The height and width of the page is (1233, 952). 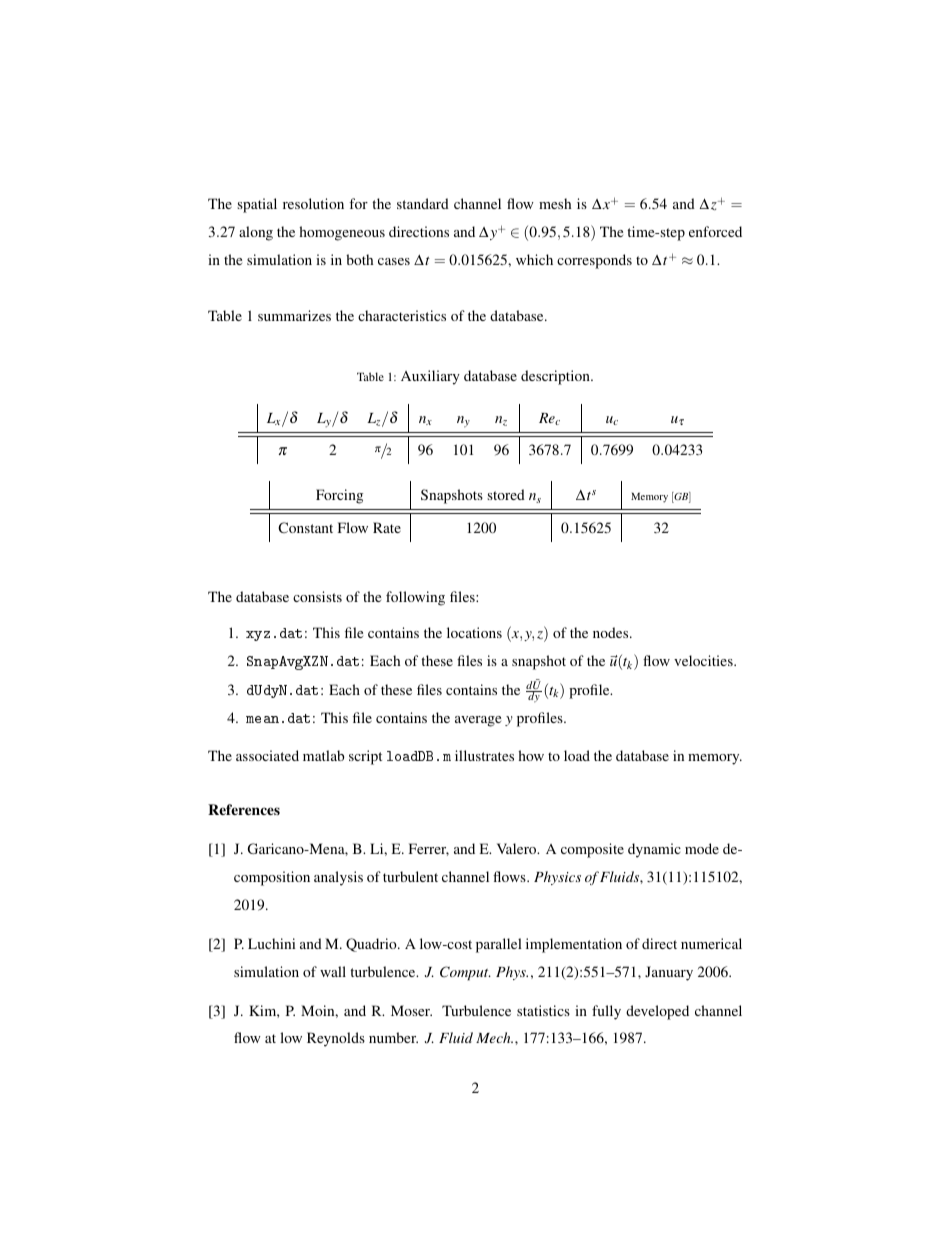 What do you see at coordinates (423, 203) in the page?
I see `standard` at bounding box center [423, 203].
